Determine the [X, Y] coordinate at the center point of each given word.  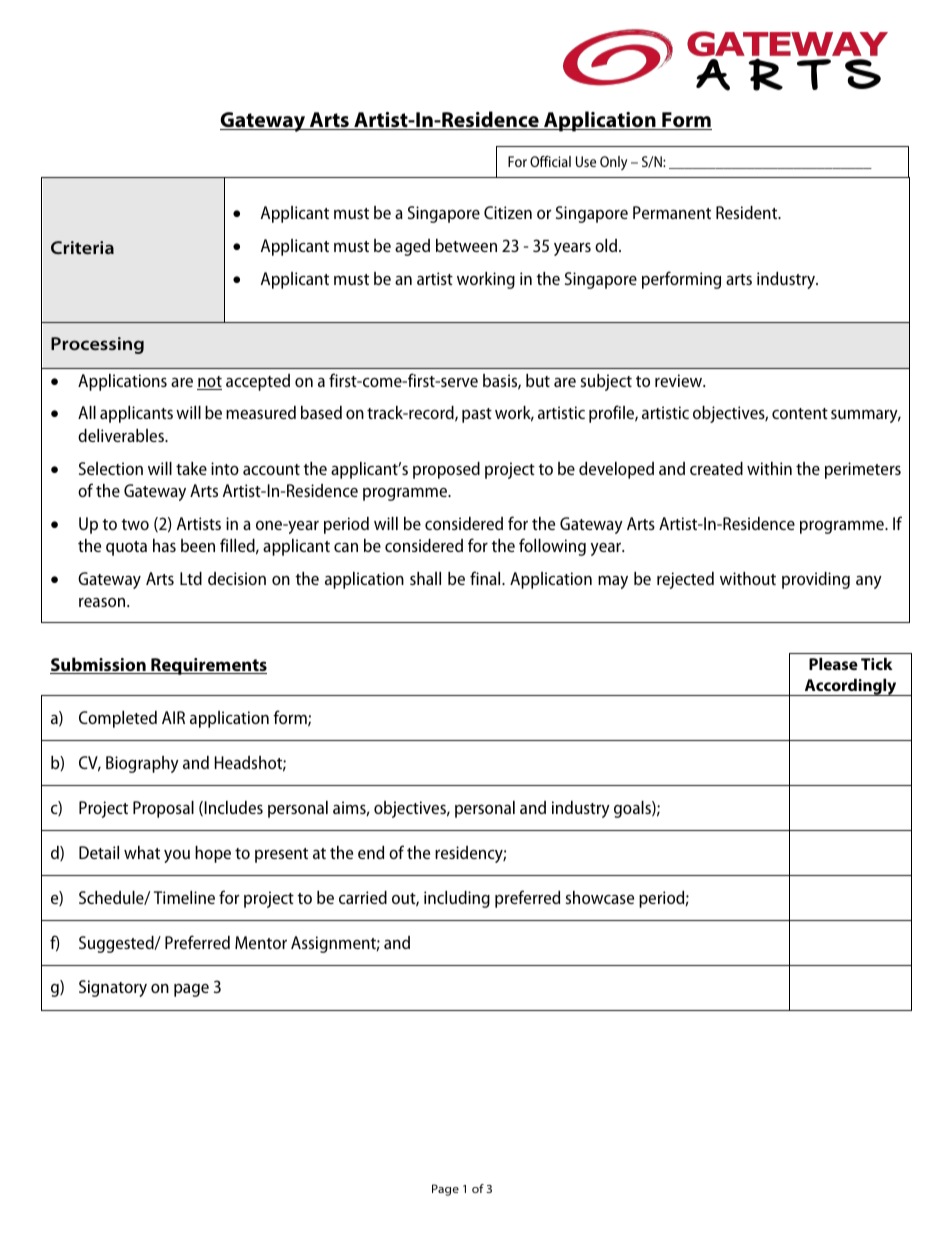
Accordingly [850, 687]
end [371, 852]
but [538, 380]
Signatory [113, 988]
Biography [142, 764]
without [748, 578]
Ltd [191, 578]
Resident [748, 212]
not [209, 383]
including [457, 899]
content [800, 413]
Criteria [82, 247]
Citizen [508, 212]
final [486, 578]
